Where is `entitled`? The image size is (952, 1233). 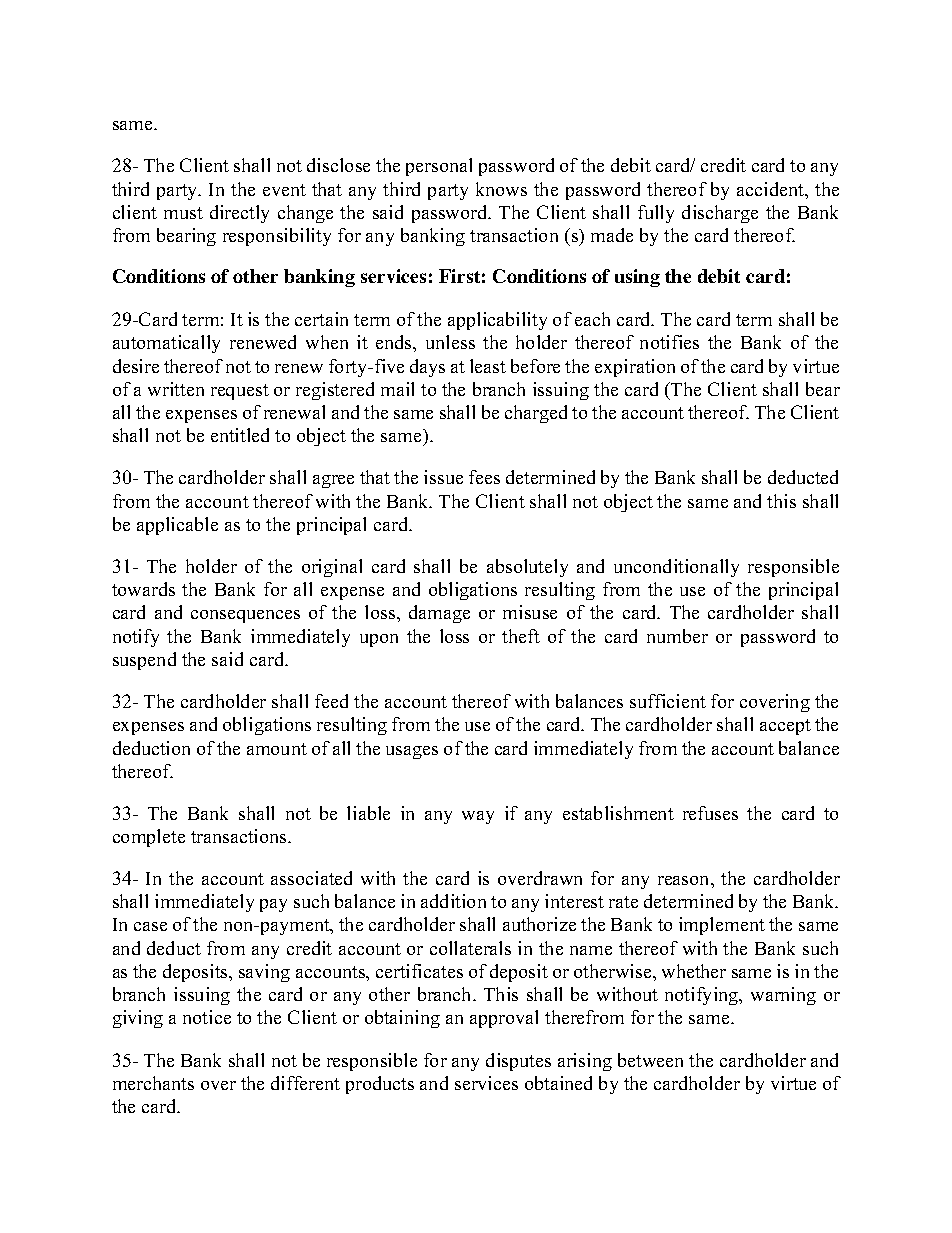
entitled is located at coordinates (240, 435).
